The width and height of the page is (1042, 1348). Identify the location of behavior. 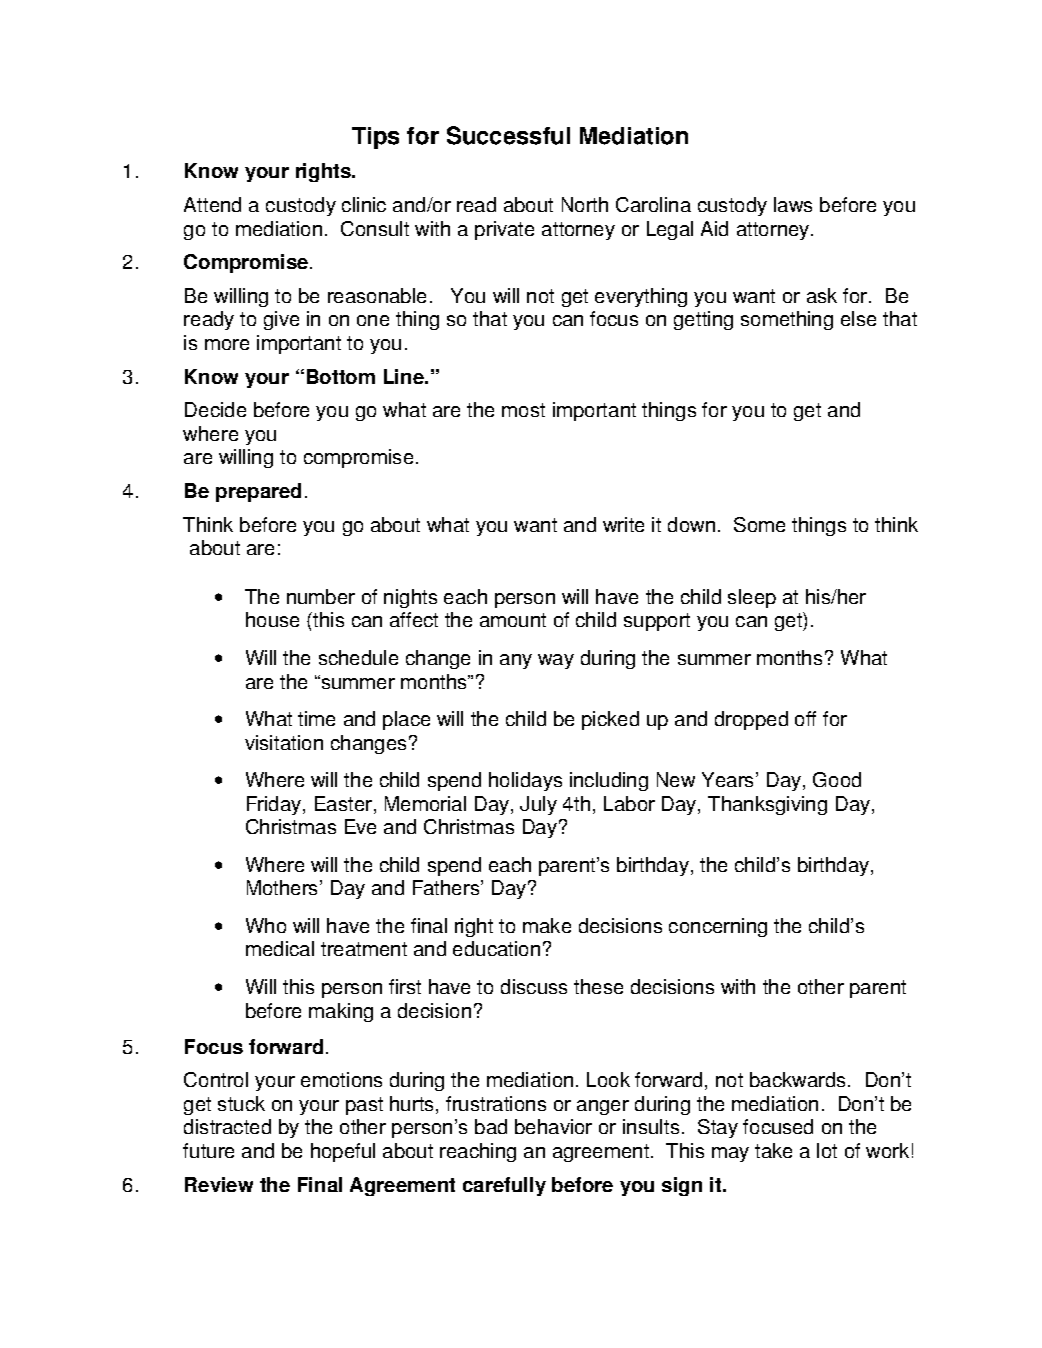
(553, 1126).
